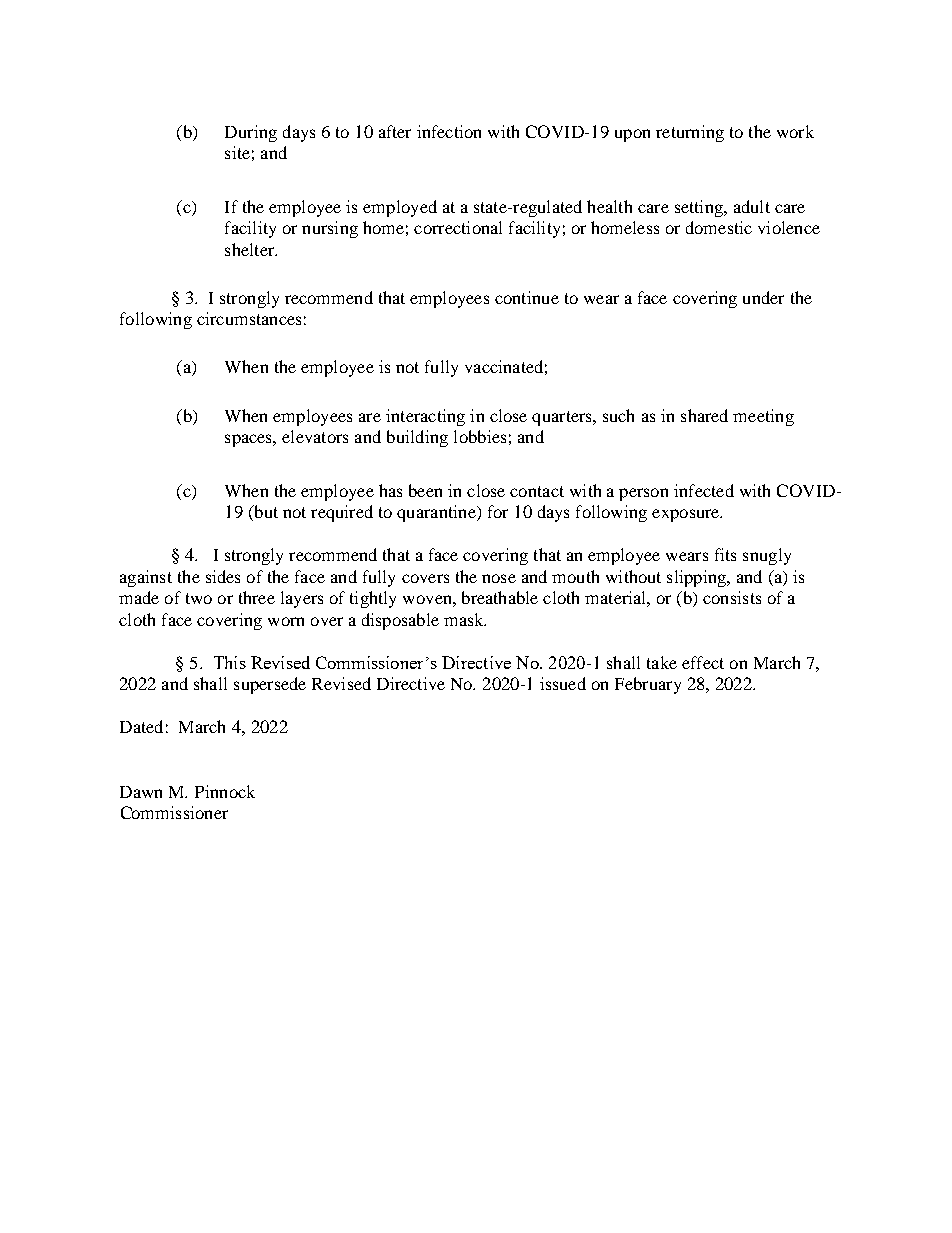  Describe the element at coordinates (648, 685) in the screenshot. I see `February` at that location.
